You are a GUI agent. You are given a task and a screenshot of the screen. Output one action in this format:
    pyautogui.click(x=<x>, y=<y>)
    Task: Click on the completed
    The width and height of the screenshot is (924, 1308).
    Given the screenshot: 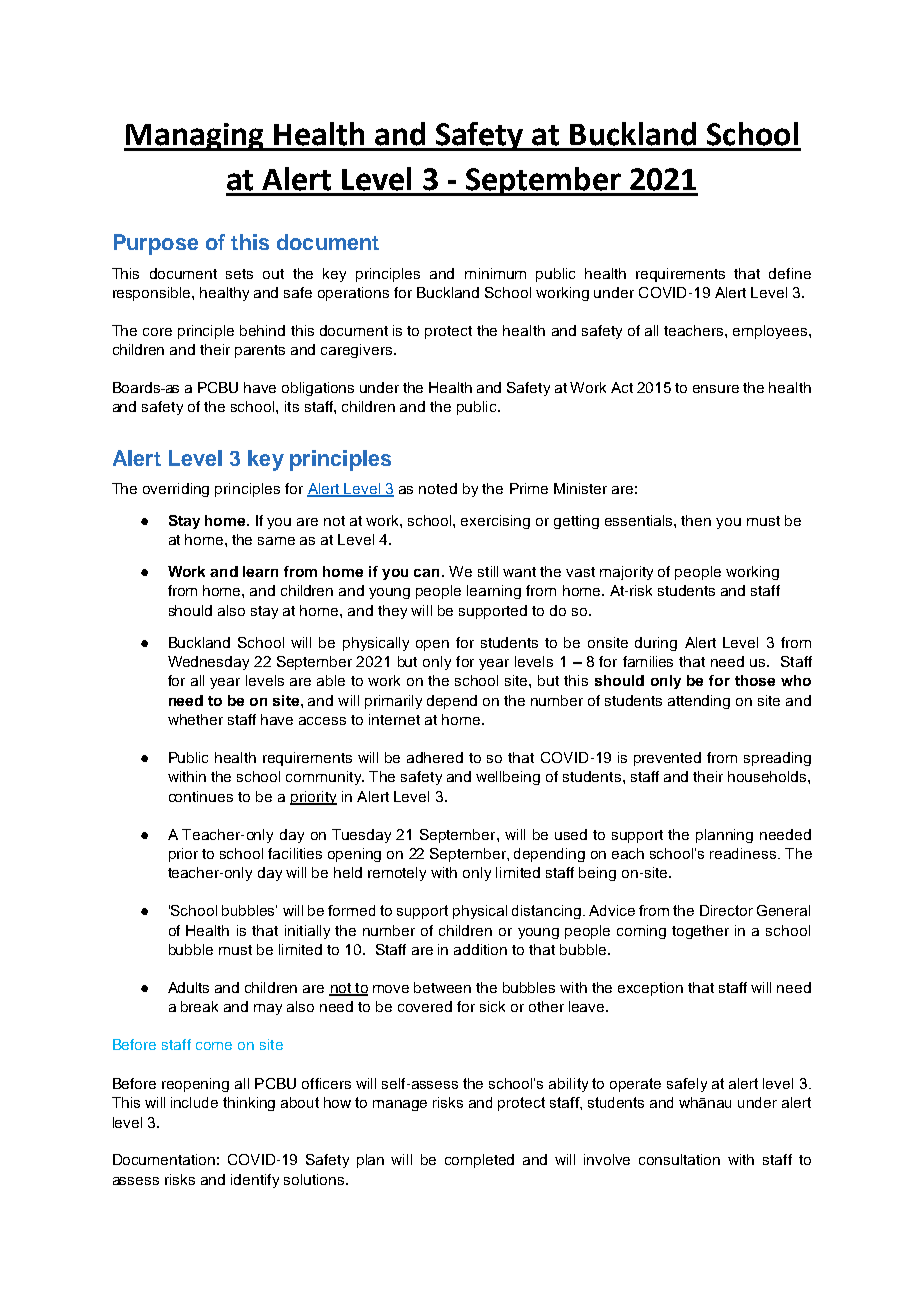 What is the action you would take?
    pyautogui.click(x=479, y=1161)
